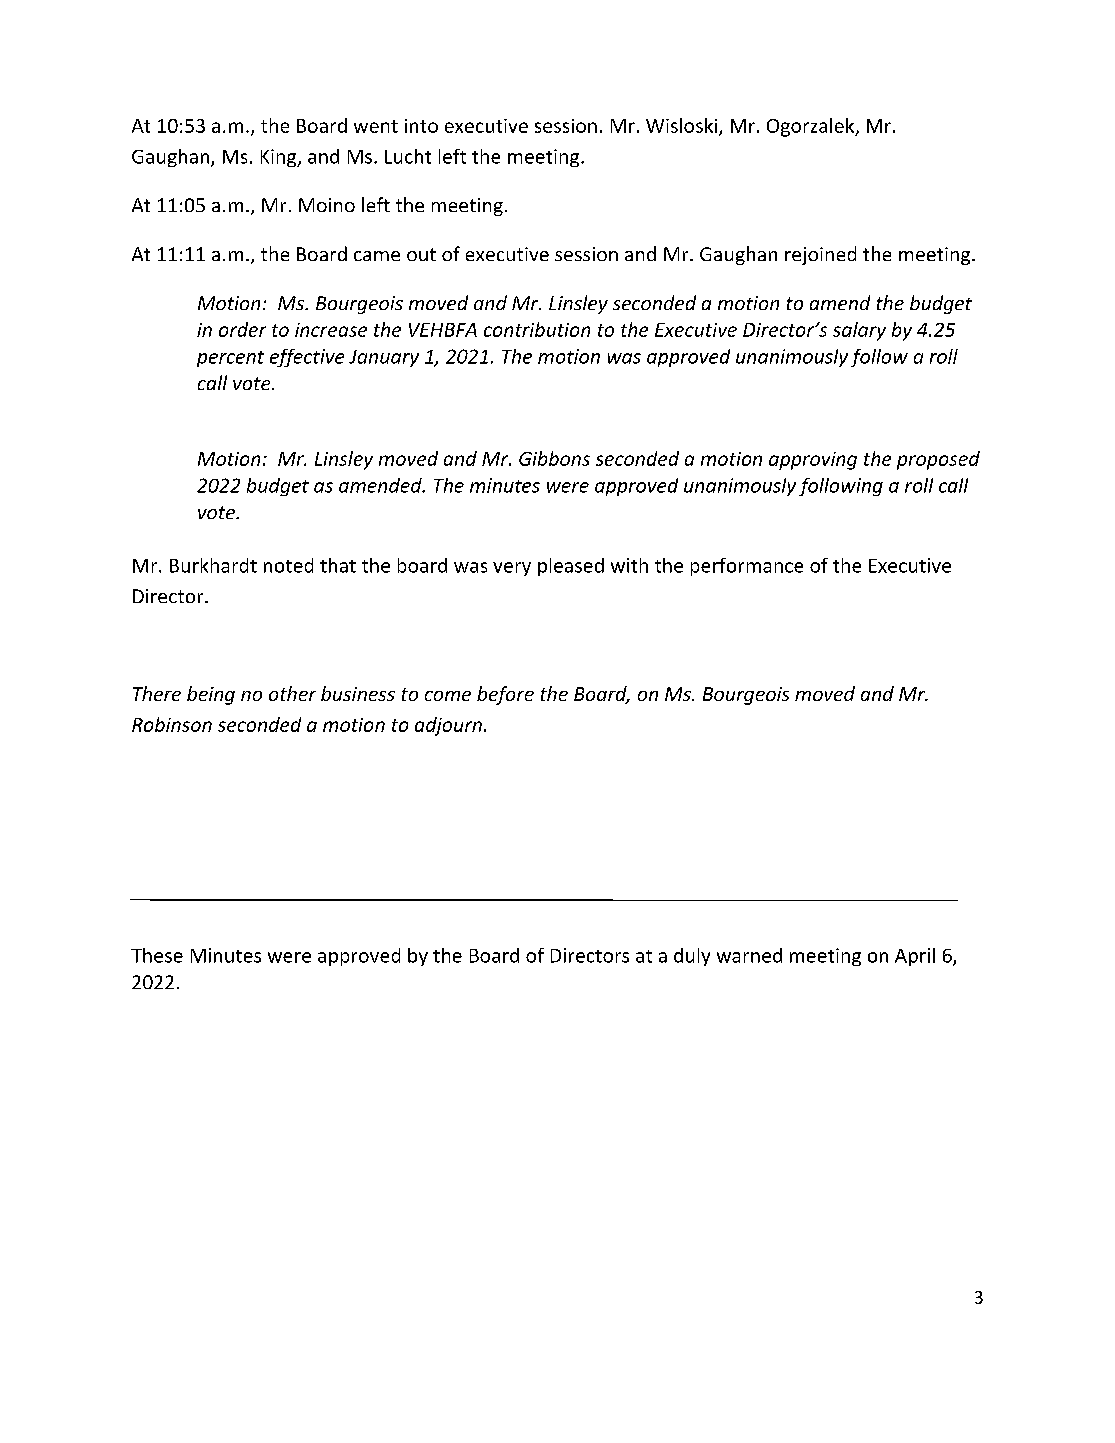 The image size is (1115, 1443). What do you see at coordinates (172, 724) in the screenshot?
I see `Robinson` at bounding box center [172, 724].
